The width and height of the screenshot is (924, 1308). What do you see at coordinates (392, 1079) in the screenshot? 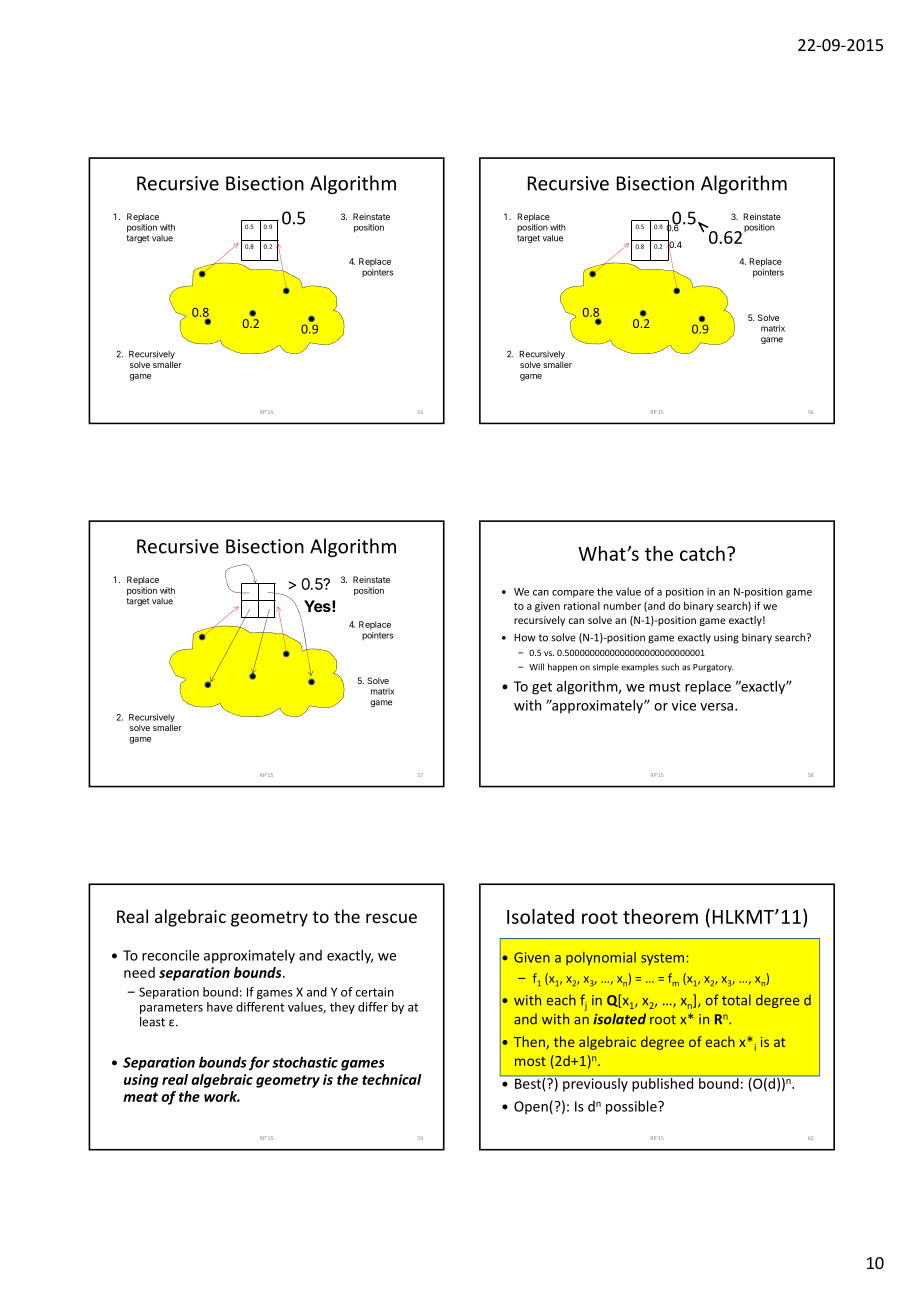
I see `technical` at bounding box center [392, 1079].
